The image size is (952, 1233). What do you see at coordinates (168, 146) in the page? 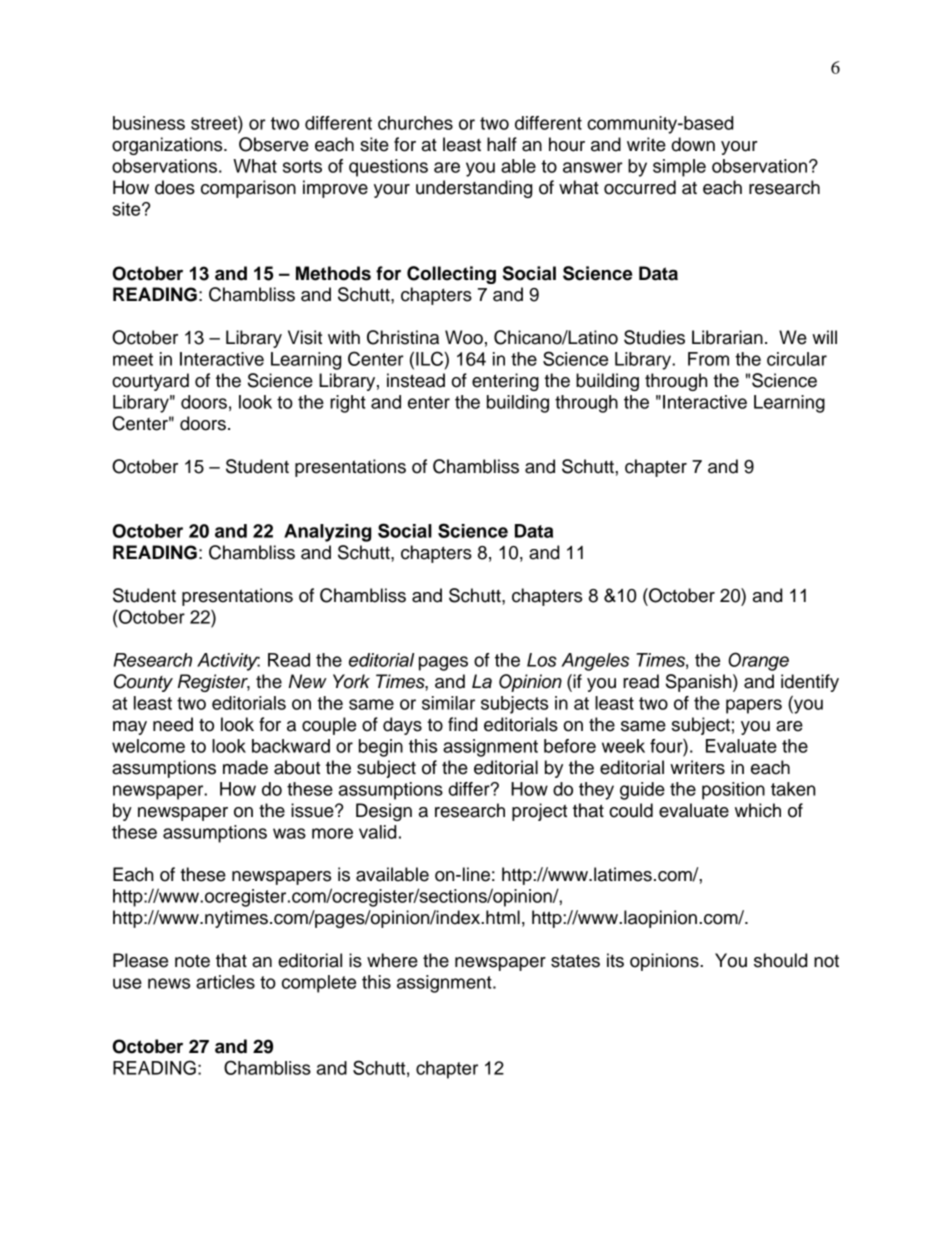
I see `organizations` at bounding box center [168, 146].
